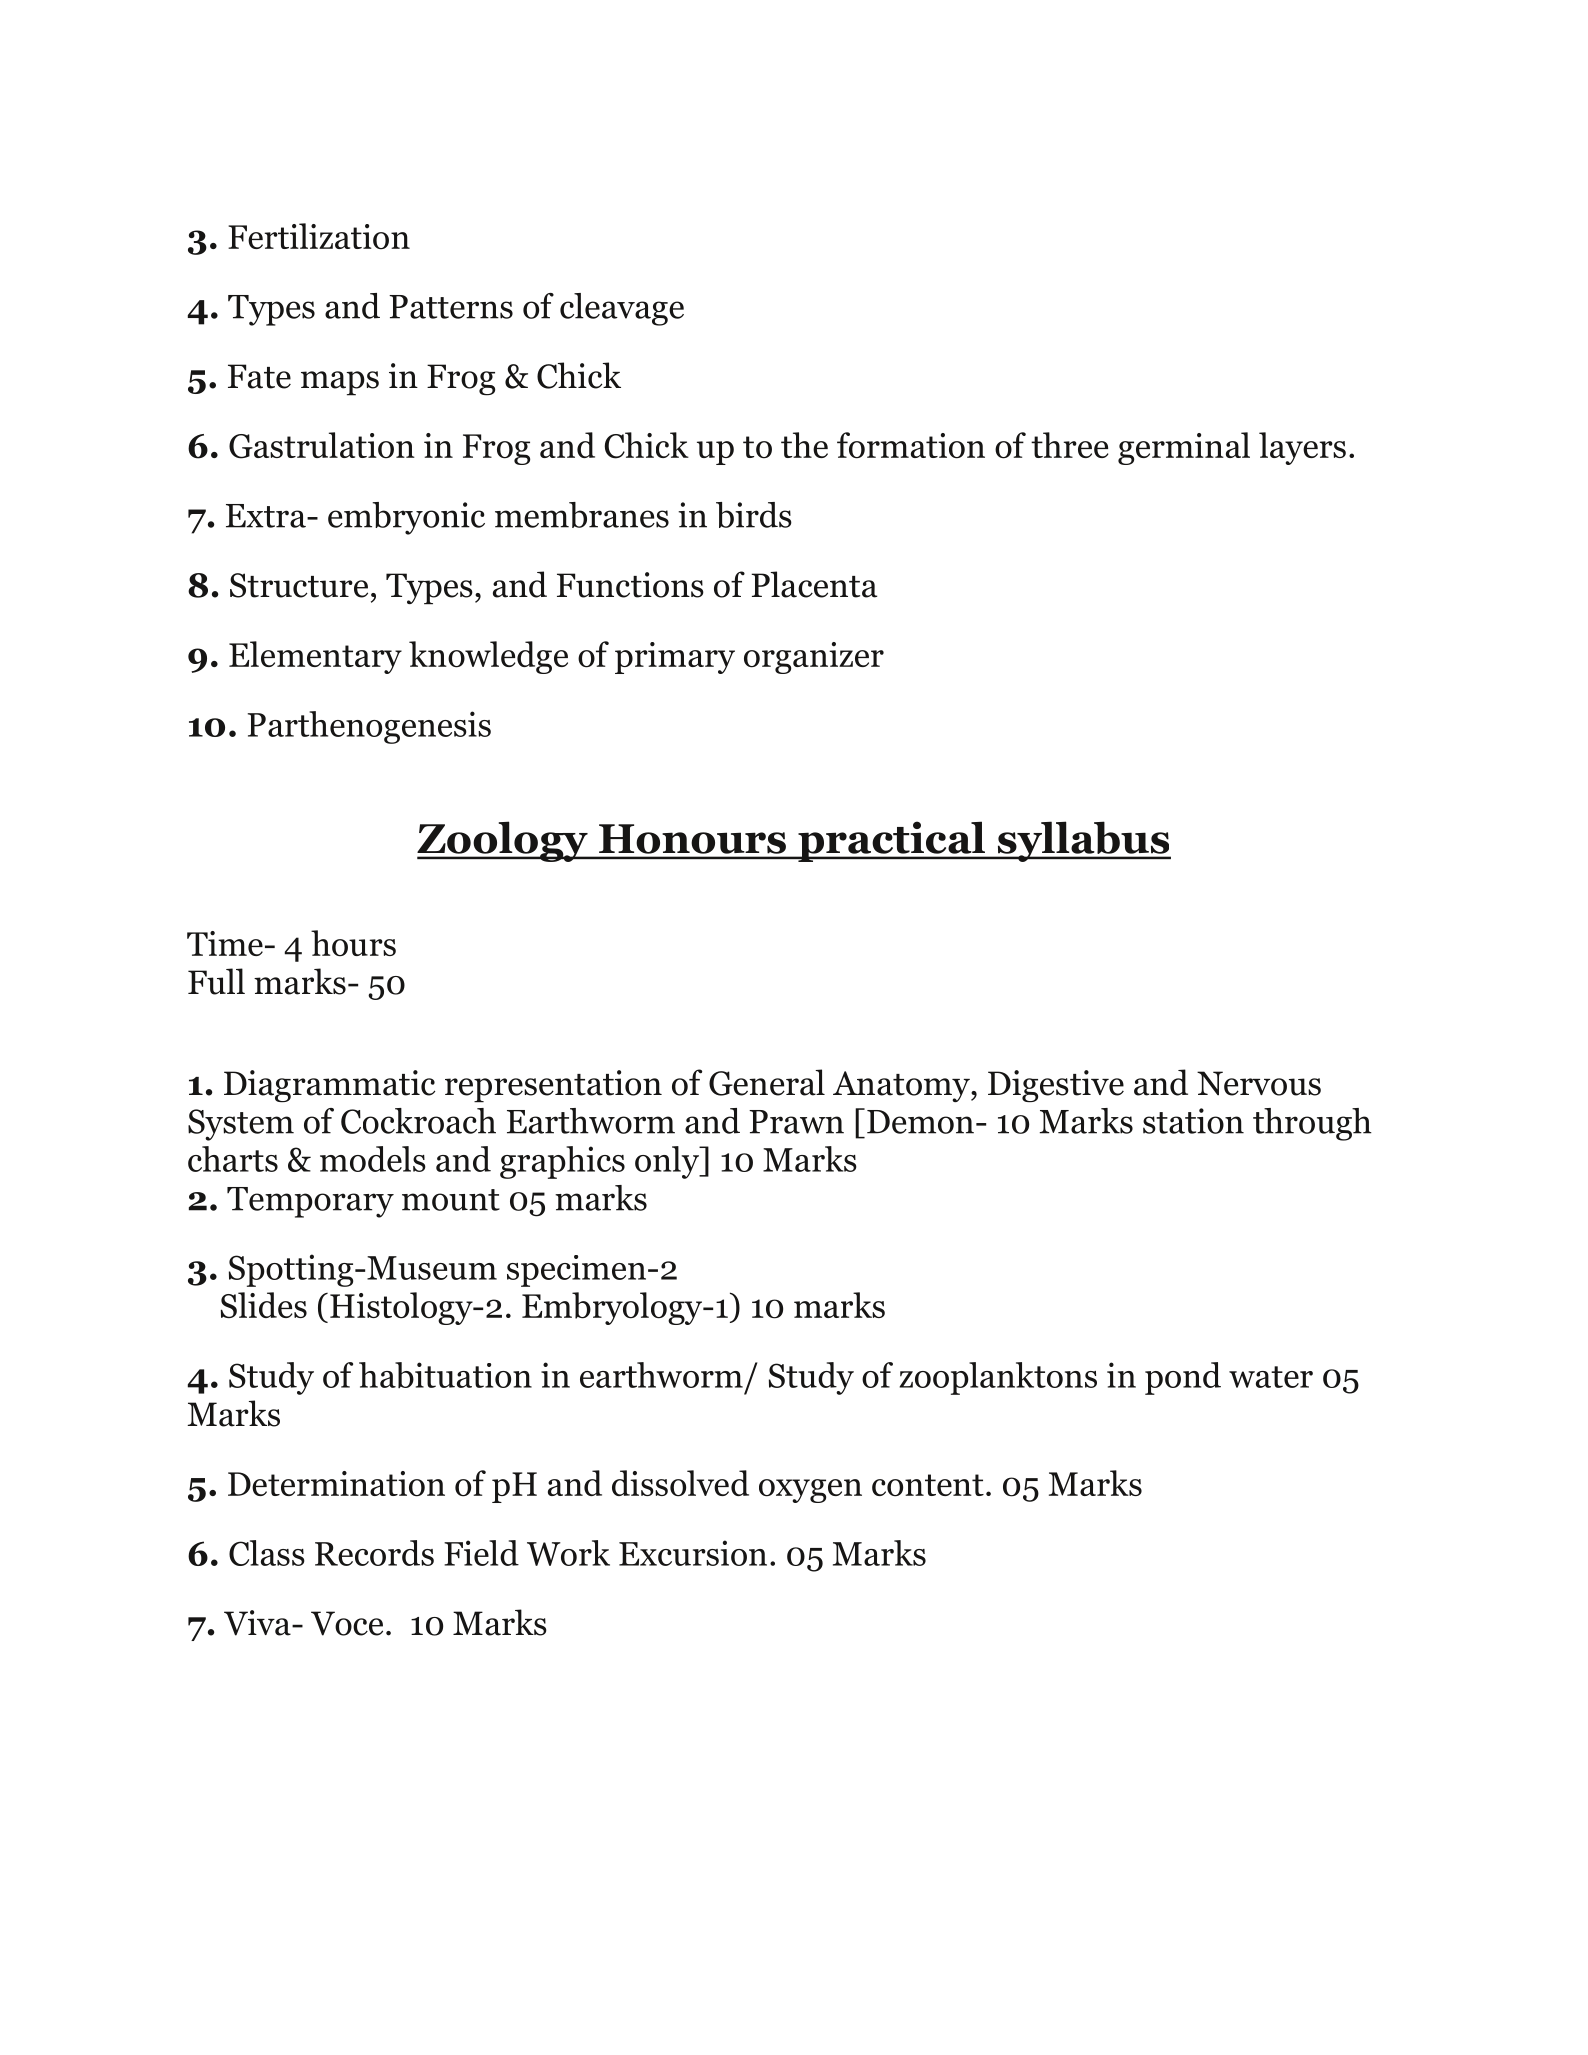  What do you see at coordinates (353, 943) in the screenshot?
I see `hours` at bounding box center [353, 943].
